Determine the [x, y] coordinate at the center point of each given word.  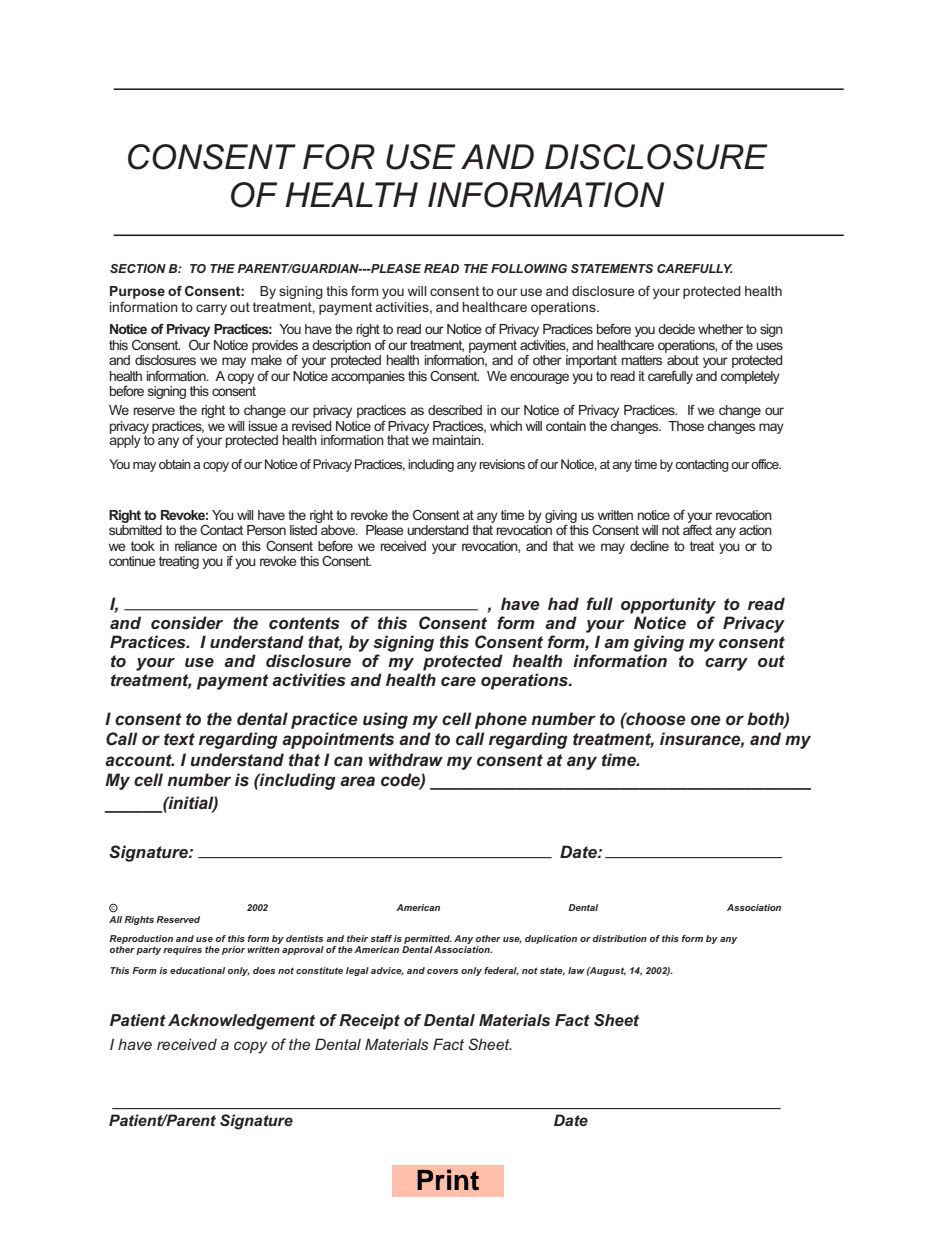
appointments [338, 740]
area [357, 781]
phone [501, 720]
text [179, 739]
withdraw [406, 760]
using [385, 720]
